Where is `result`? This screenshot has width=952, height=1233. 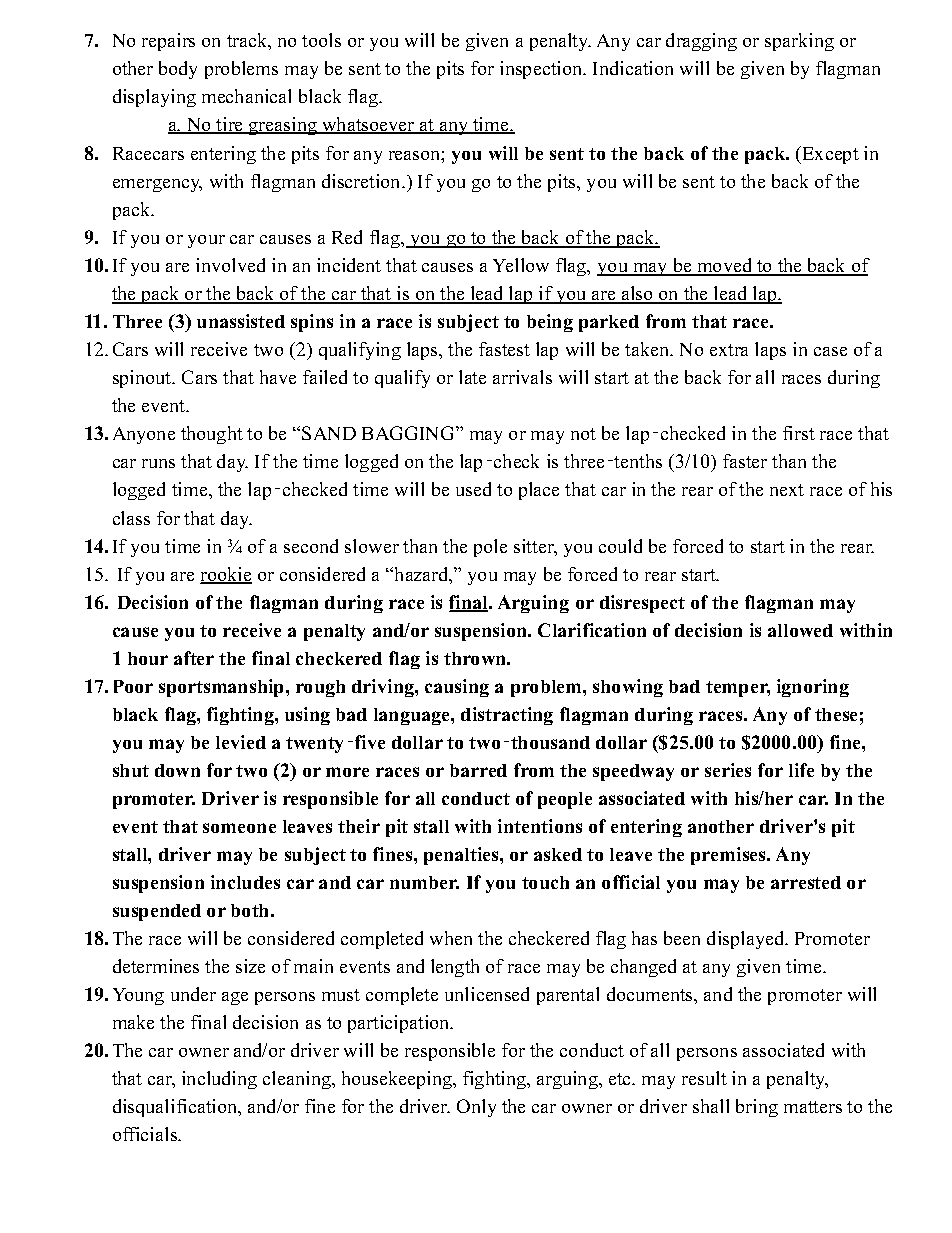 result is located at coordinates (704, 1078).
